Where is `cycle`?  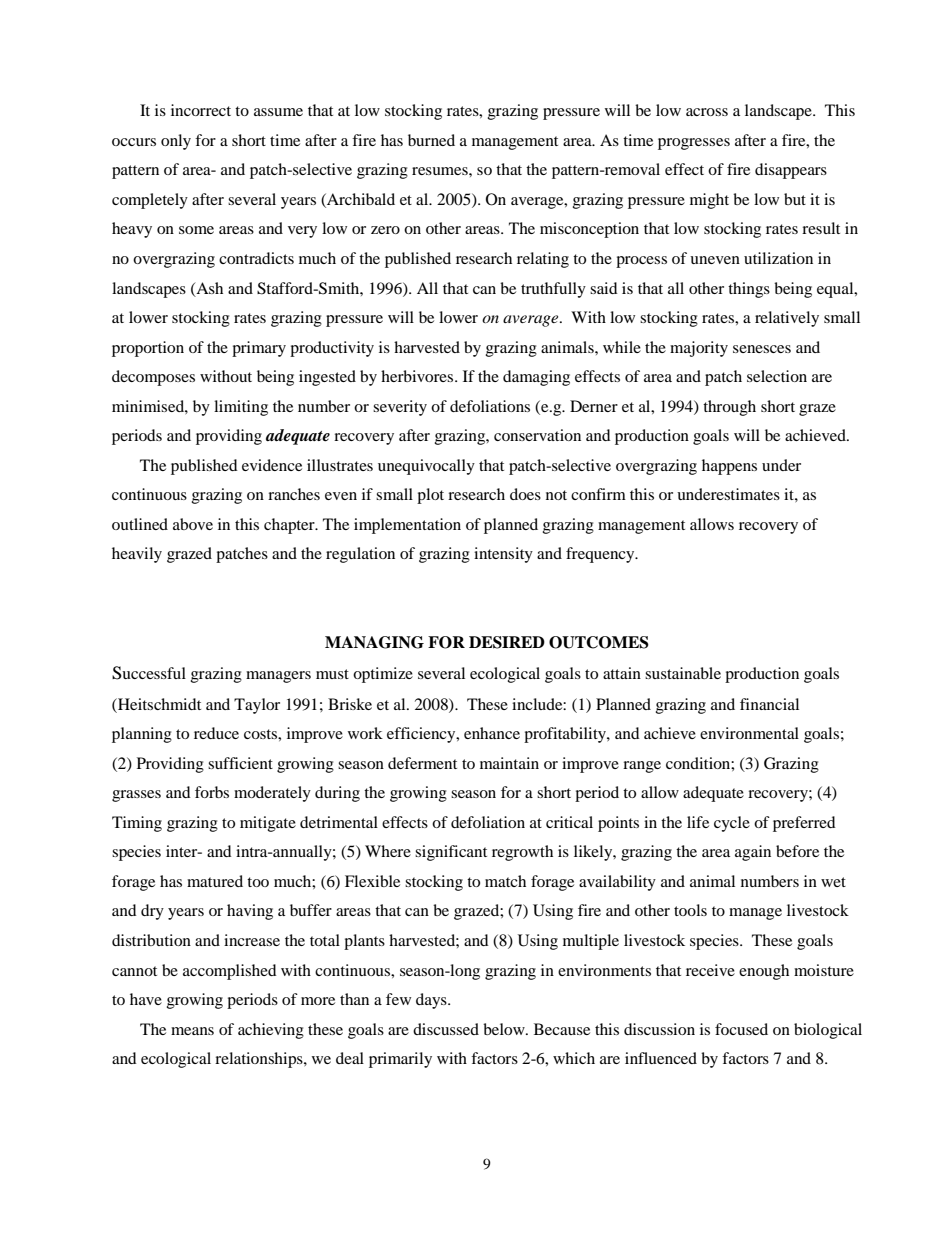
cycle is located at coordinates (732, 824).
